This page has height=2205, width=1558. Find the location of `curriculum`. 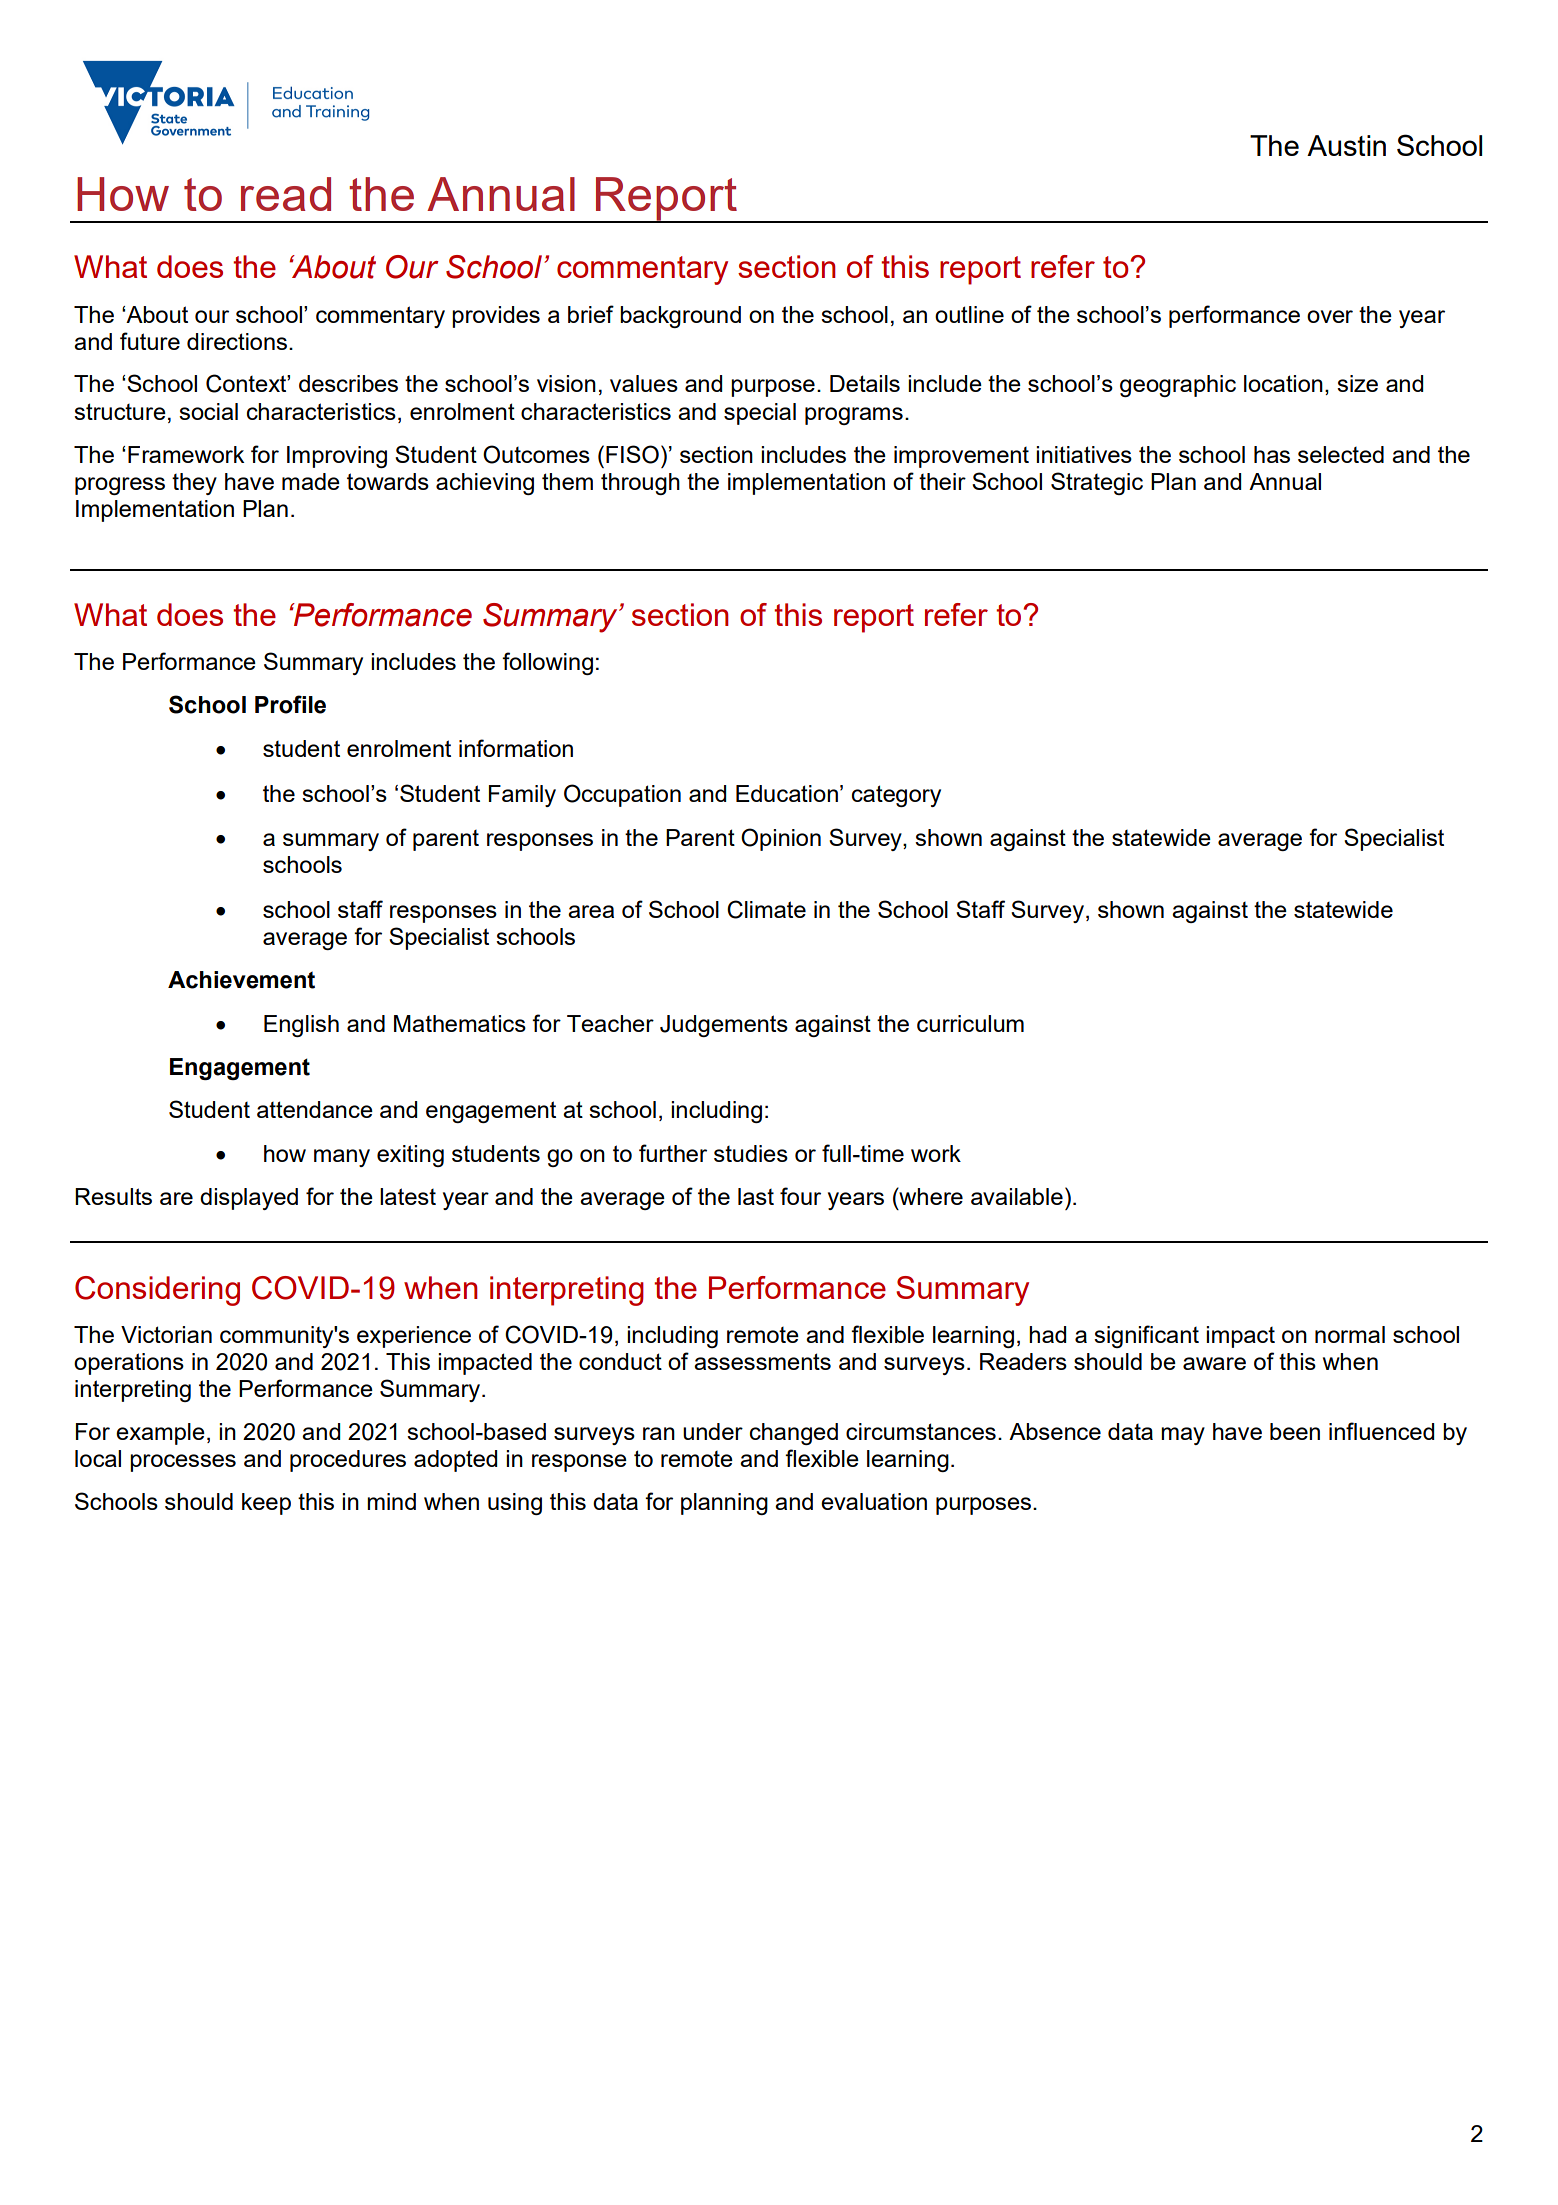

curriculum is located at coordinates (970, 1023).
